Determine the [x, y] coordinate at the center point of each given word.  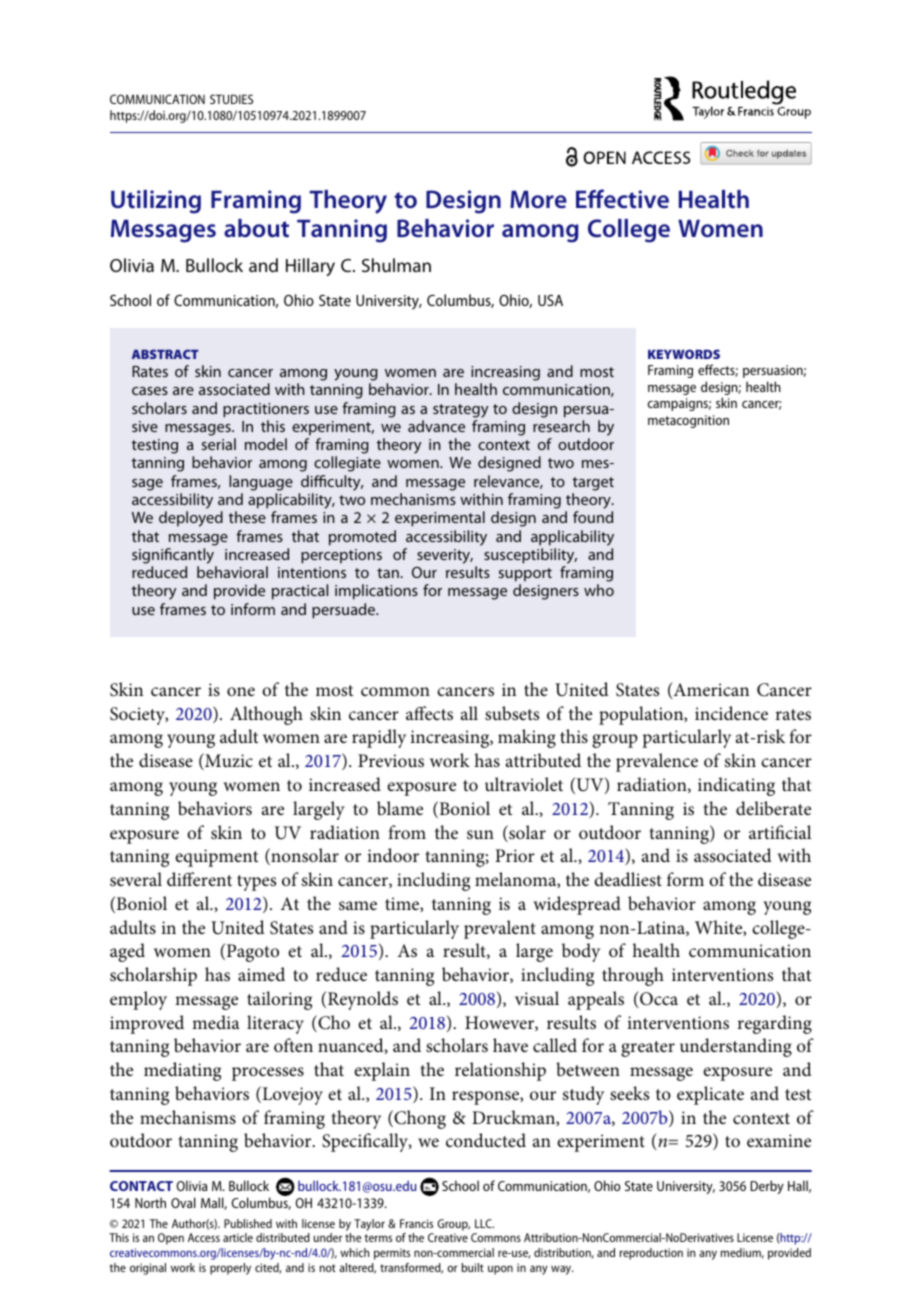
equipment [216, 858]
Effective [622, 199]
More [538, 199]
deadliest [628, 879]
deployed [191, 519]
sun [480, 835]
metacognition [688, 421]
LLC [484, 1223]
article [238, 1237]
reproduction [651, 1254]
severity [445, 556]
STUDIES [231, 99]
